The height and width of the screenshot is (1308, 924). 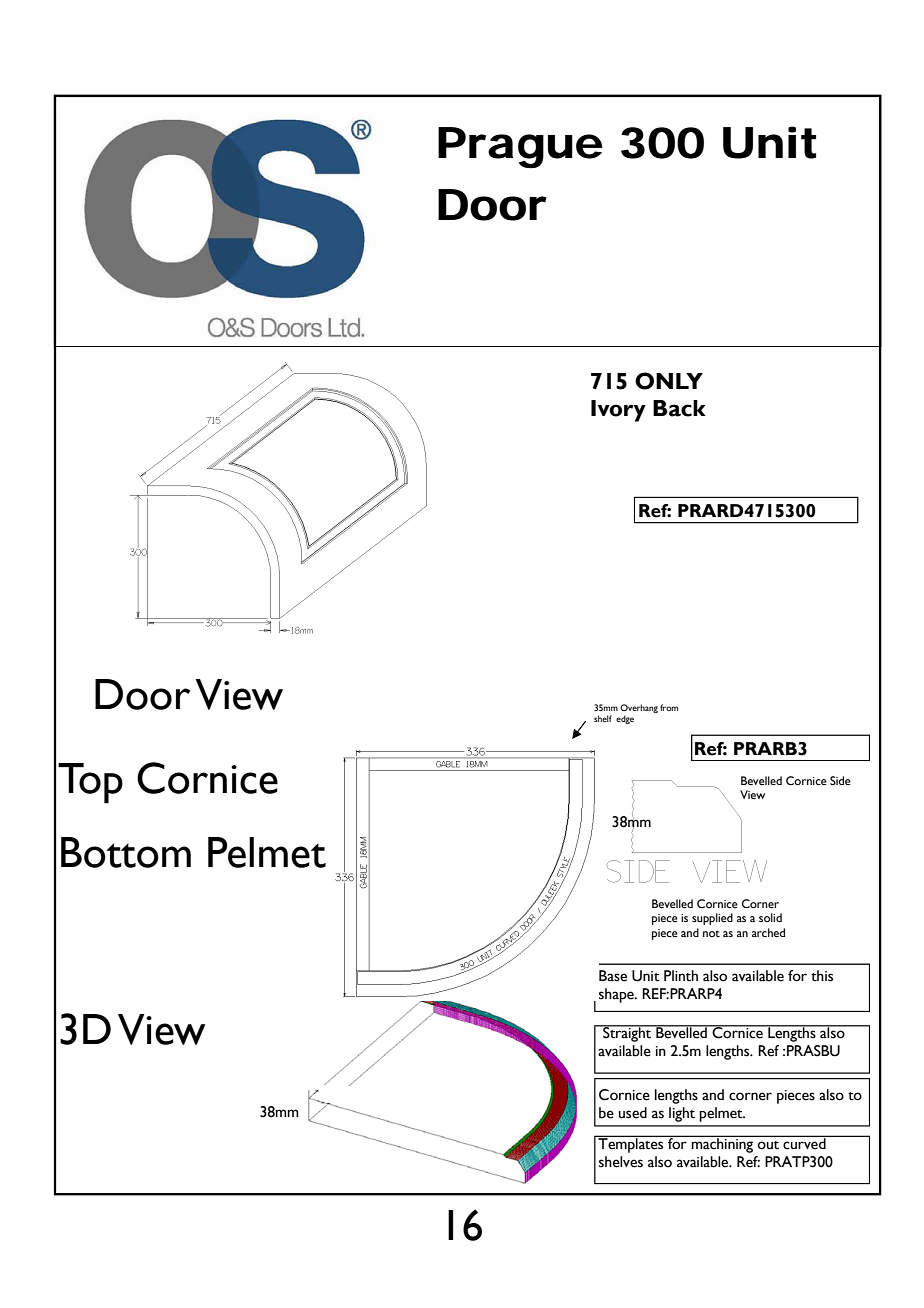 What do you see at coordinates (126, 852) in the screenshot?
I see `Bottom` at bounding box center [126, 852].
